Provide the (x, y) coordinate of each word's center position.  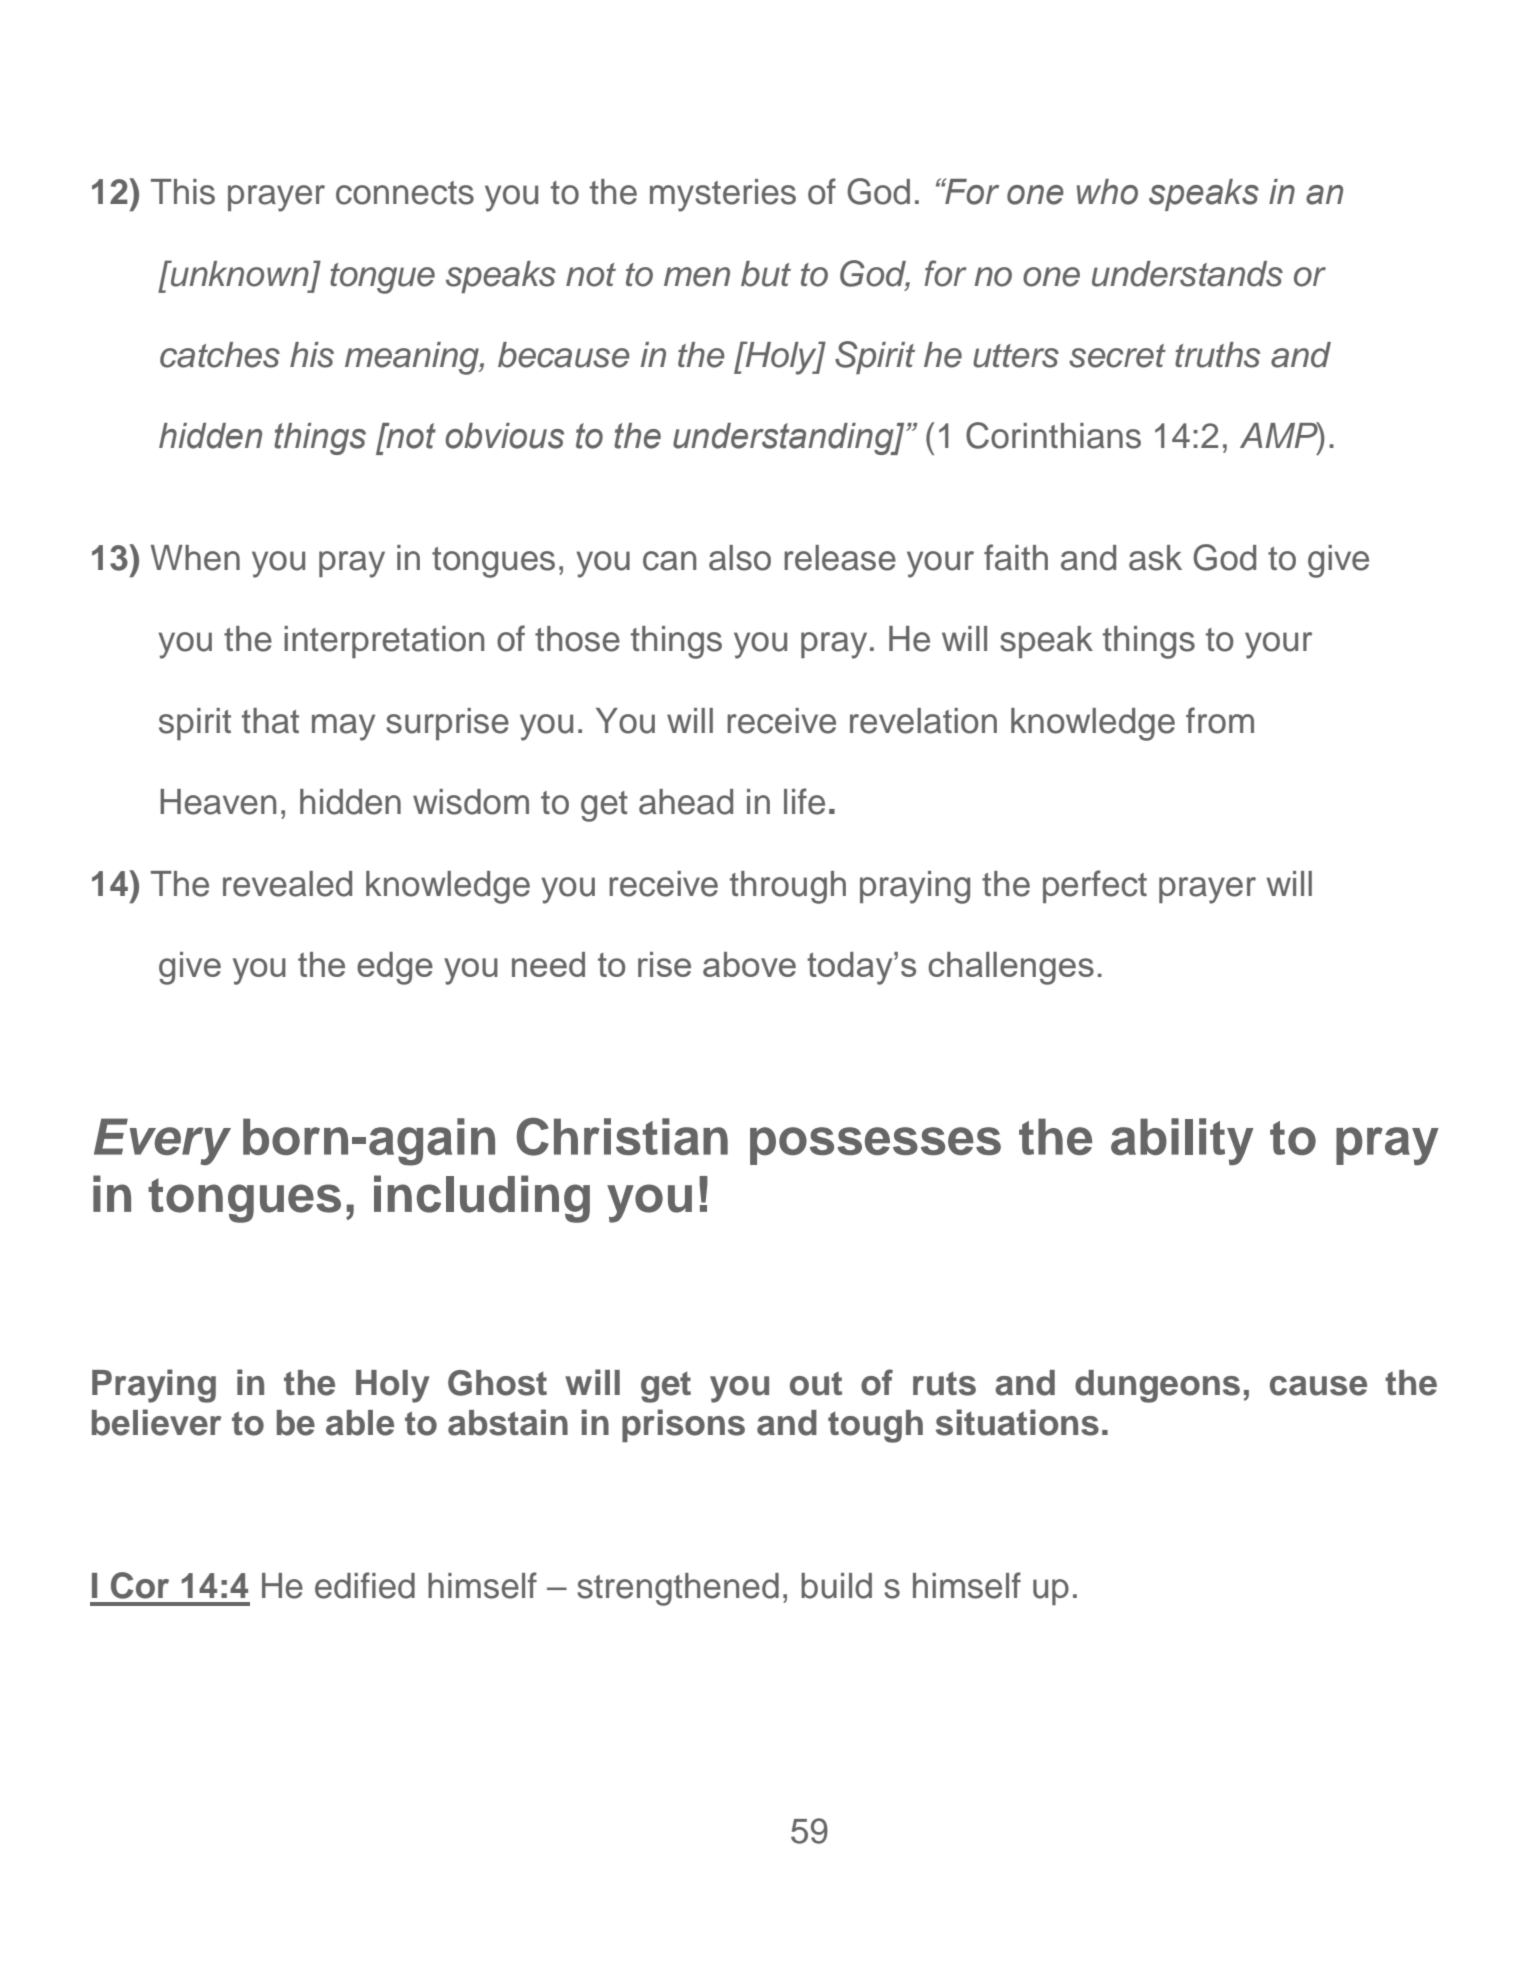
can (669, 561)
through (788, 887)
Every (162, 1141)
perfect (1095, 886)
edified (365, 1585)
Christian (622, 1137)
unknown (239, 273)
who (1107, 192)
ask (1155, 558)
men (697, 277)
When (195, 558)
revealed (287, 884)
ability (1182, 1141)
